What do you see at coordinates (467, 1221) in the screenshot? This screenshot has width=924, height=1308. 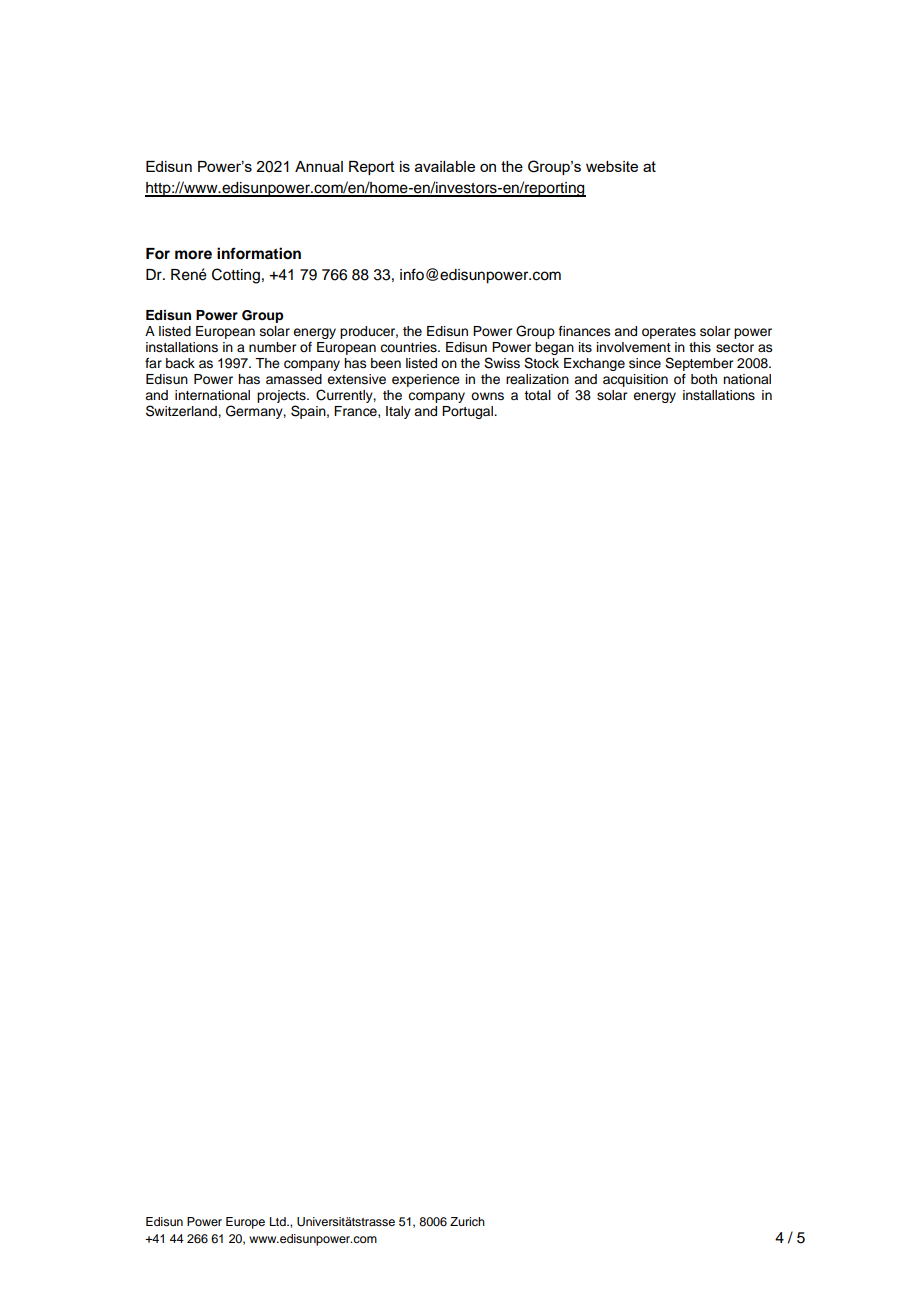 I see `Zurich` at bounding box center [467, 1221].
